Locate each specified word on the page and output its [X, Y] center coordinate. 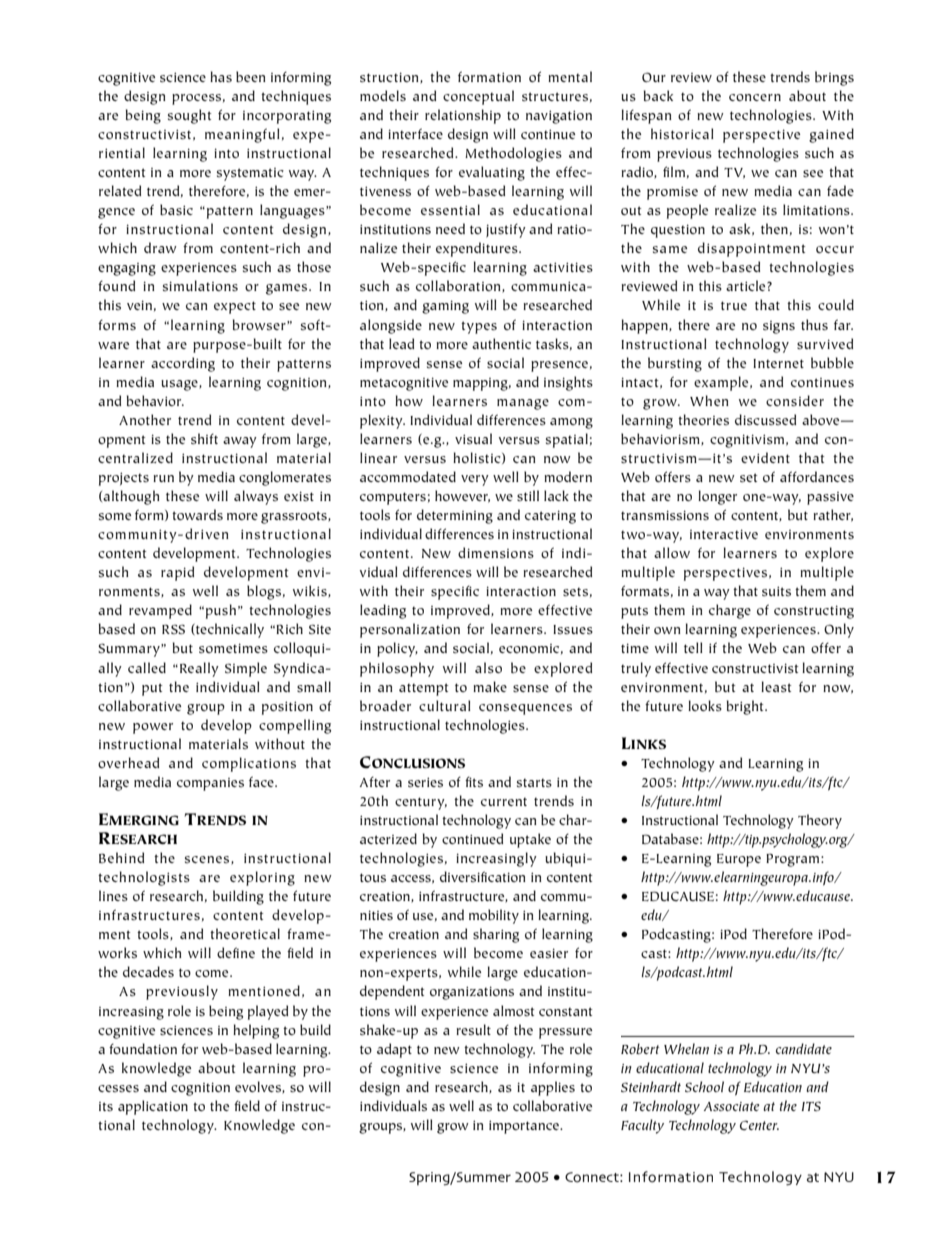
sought [190, 116]
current [504, 802]
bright [746, 707]
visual [473, 438]
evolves [259, 1087]
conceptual [478, 97]
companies [210, 784]
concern [755, 97]
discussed [765, 419]
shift [204, 438]
